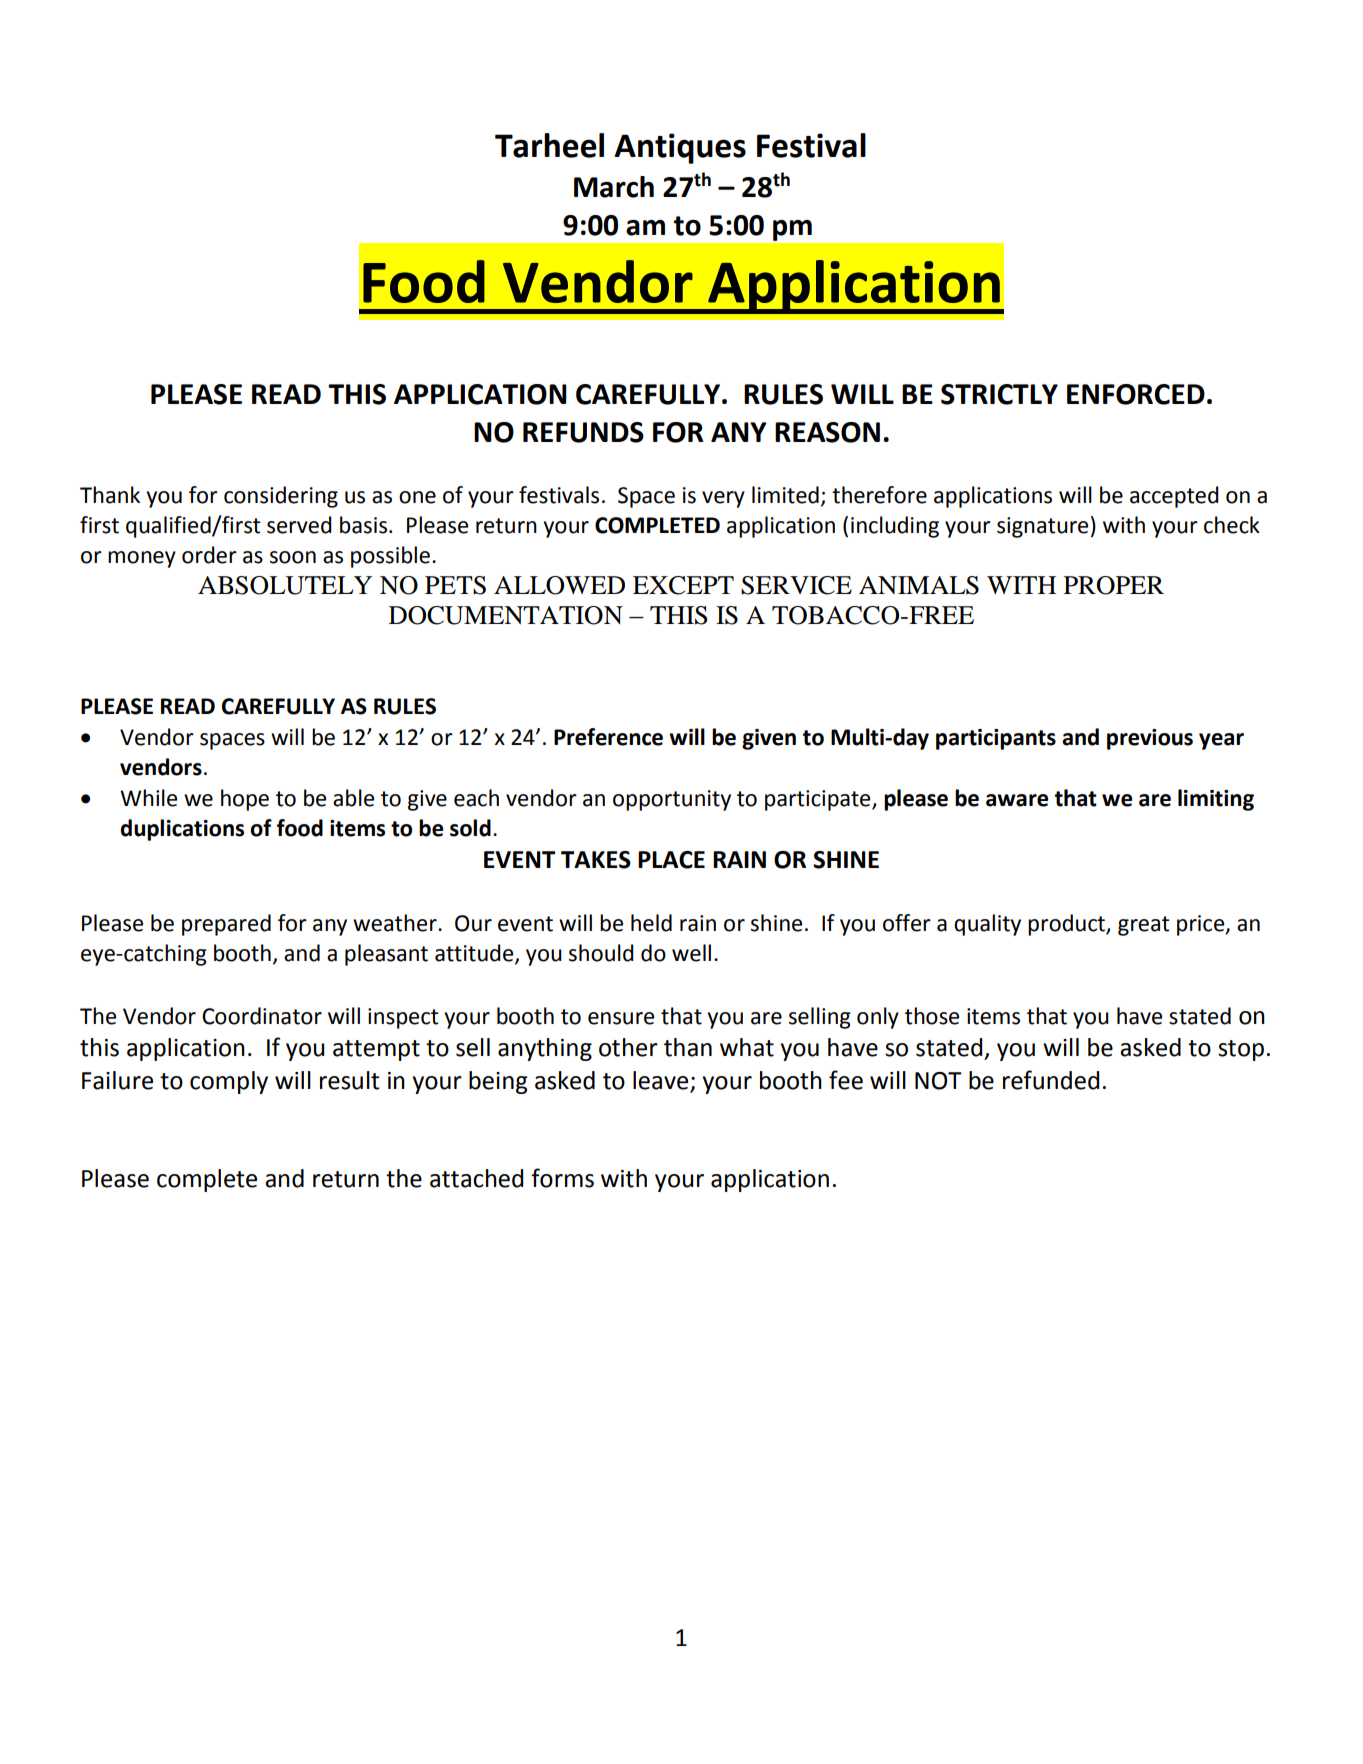  What do you see at coordinates (281, 497) in the screenshot?
I see `considering` at bounding box center [281, 497].
